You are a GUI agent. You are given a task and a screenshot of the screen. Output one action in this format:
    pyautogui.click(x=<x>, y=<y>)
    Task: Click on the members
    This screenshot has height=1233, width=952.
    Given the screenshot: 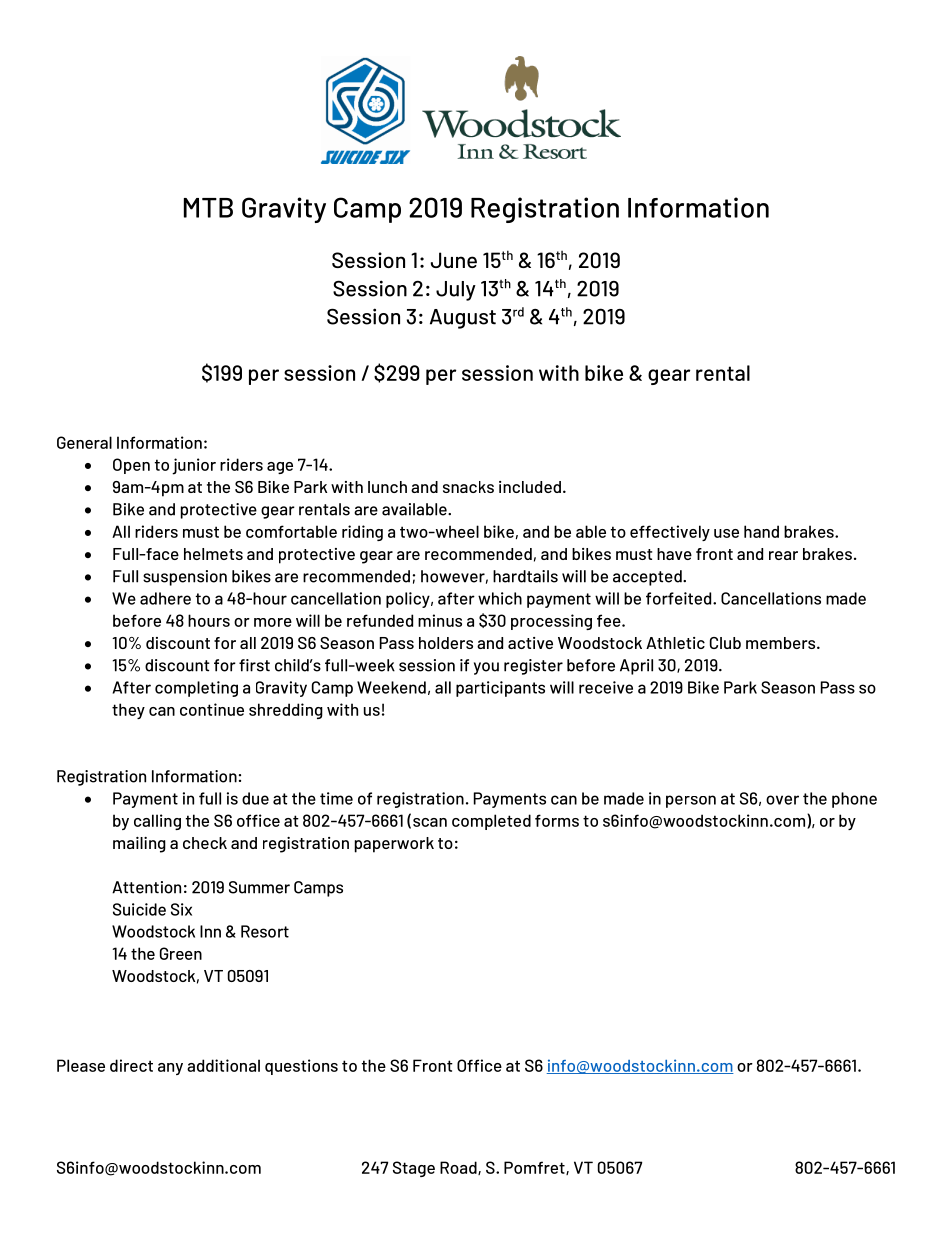 What is the action you would take?
    pyautogui.click(x=782, y=643)
